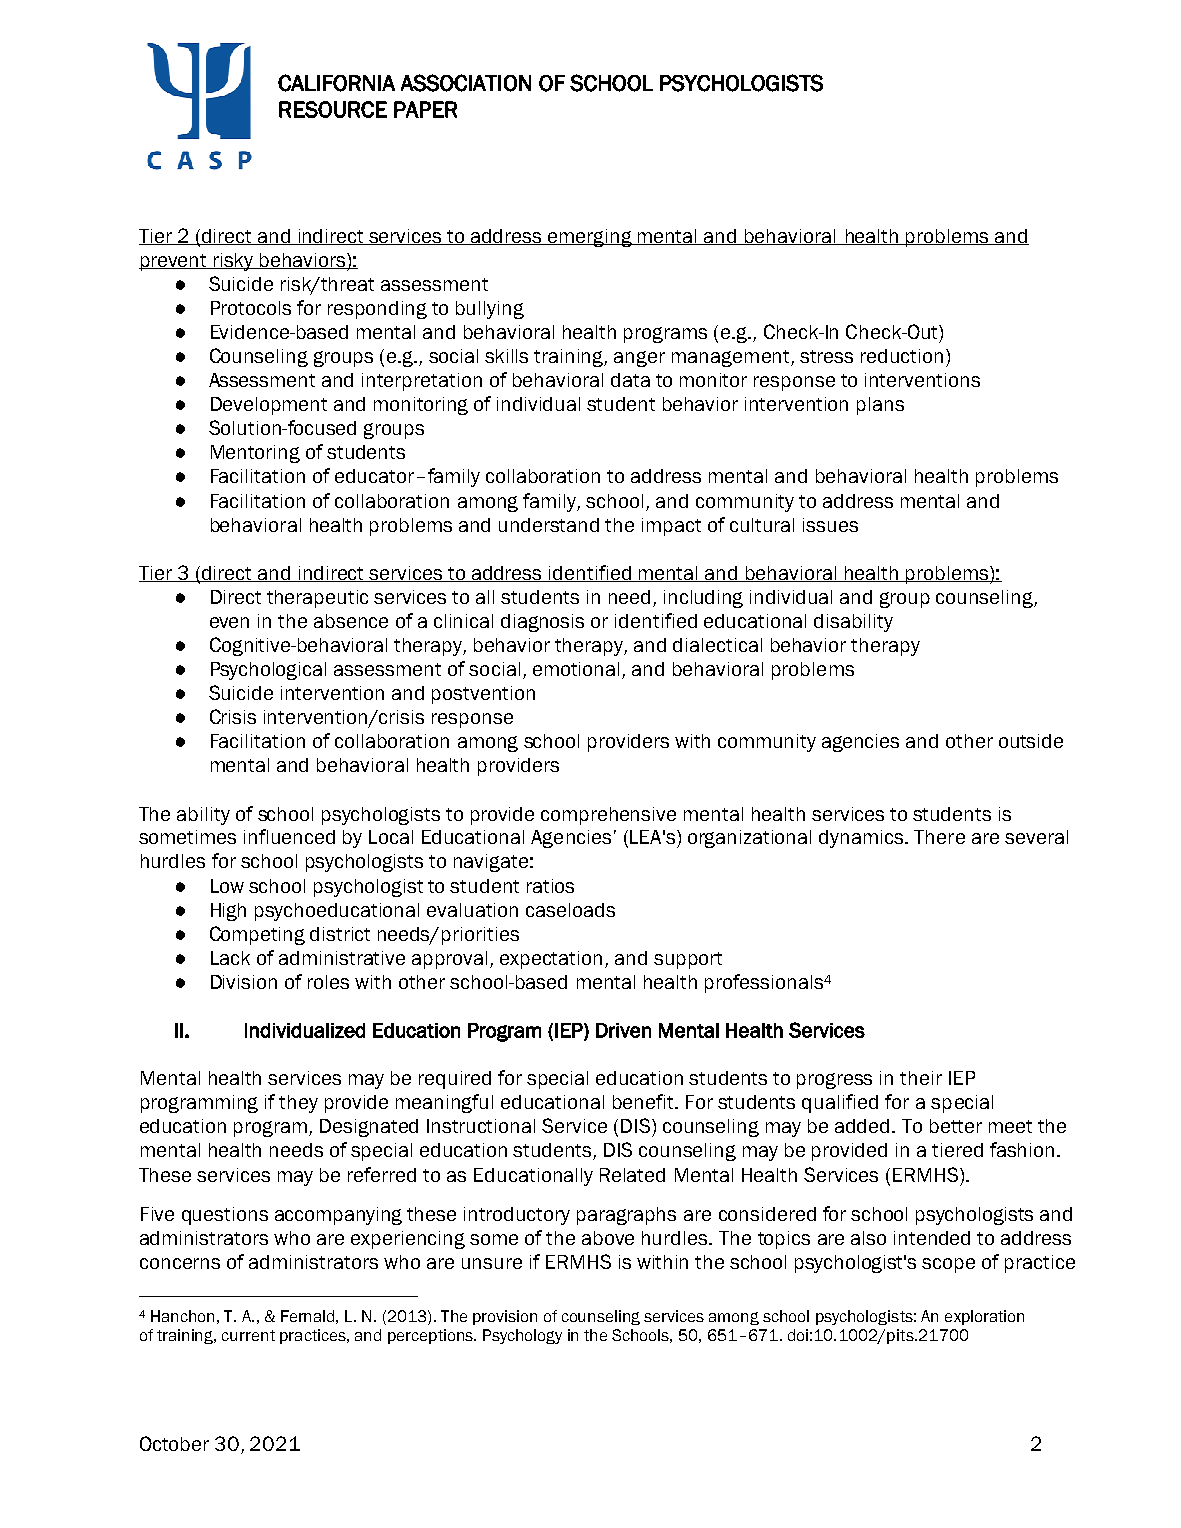  Describe the element at coordinates (466, 83) in the image. I see `ASSOCIATION` at that location.
